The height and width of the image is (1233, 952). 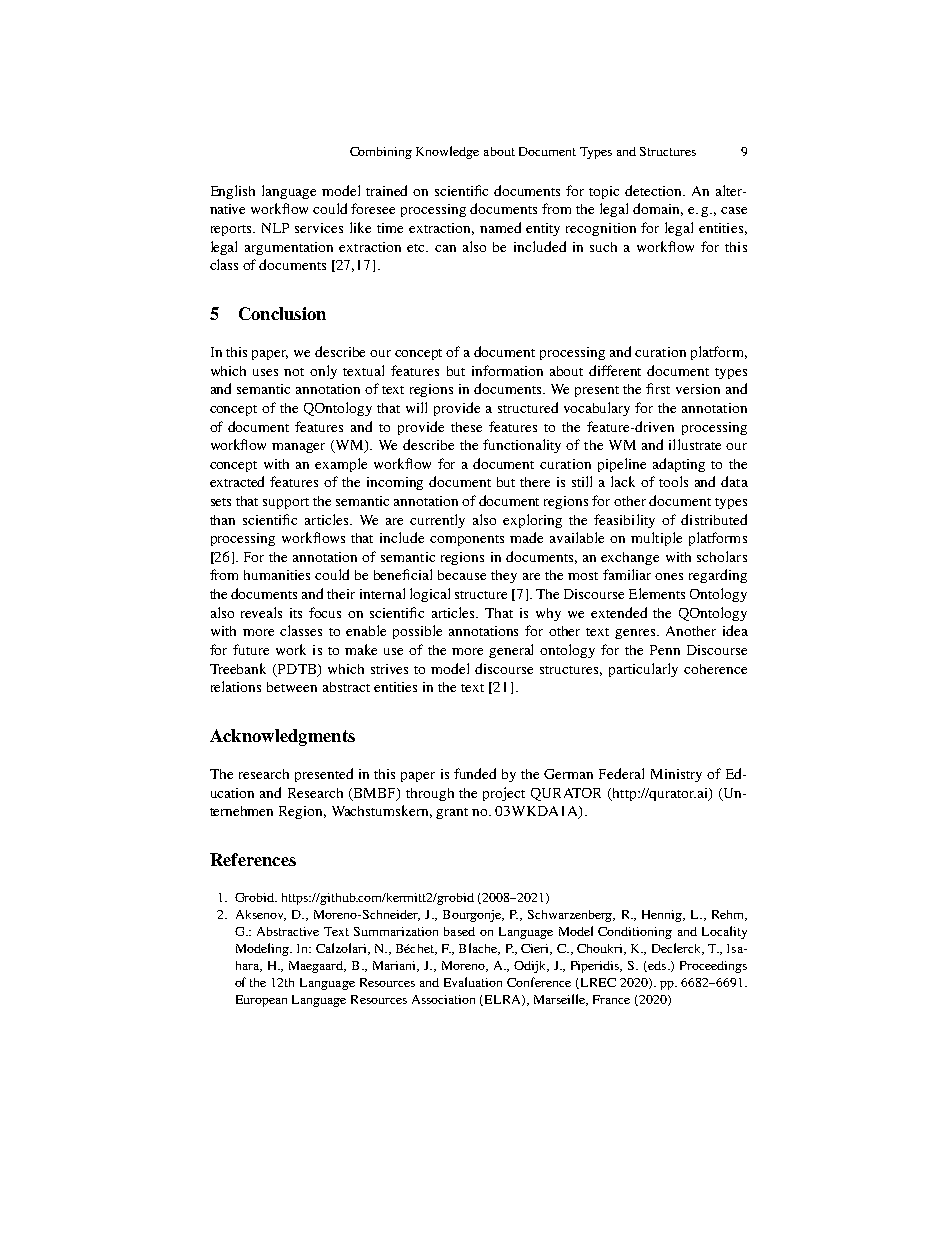 I want to click on eds, so click(x=657, y=966).
